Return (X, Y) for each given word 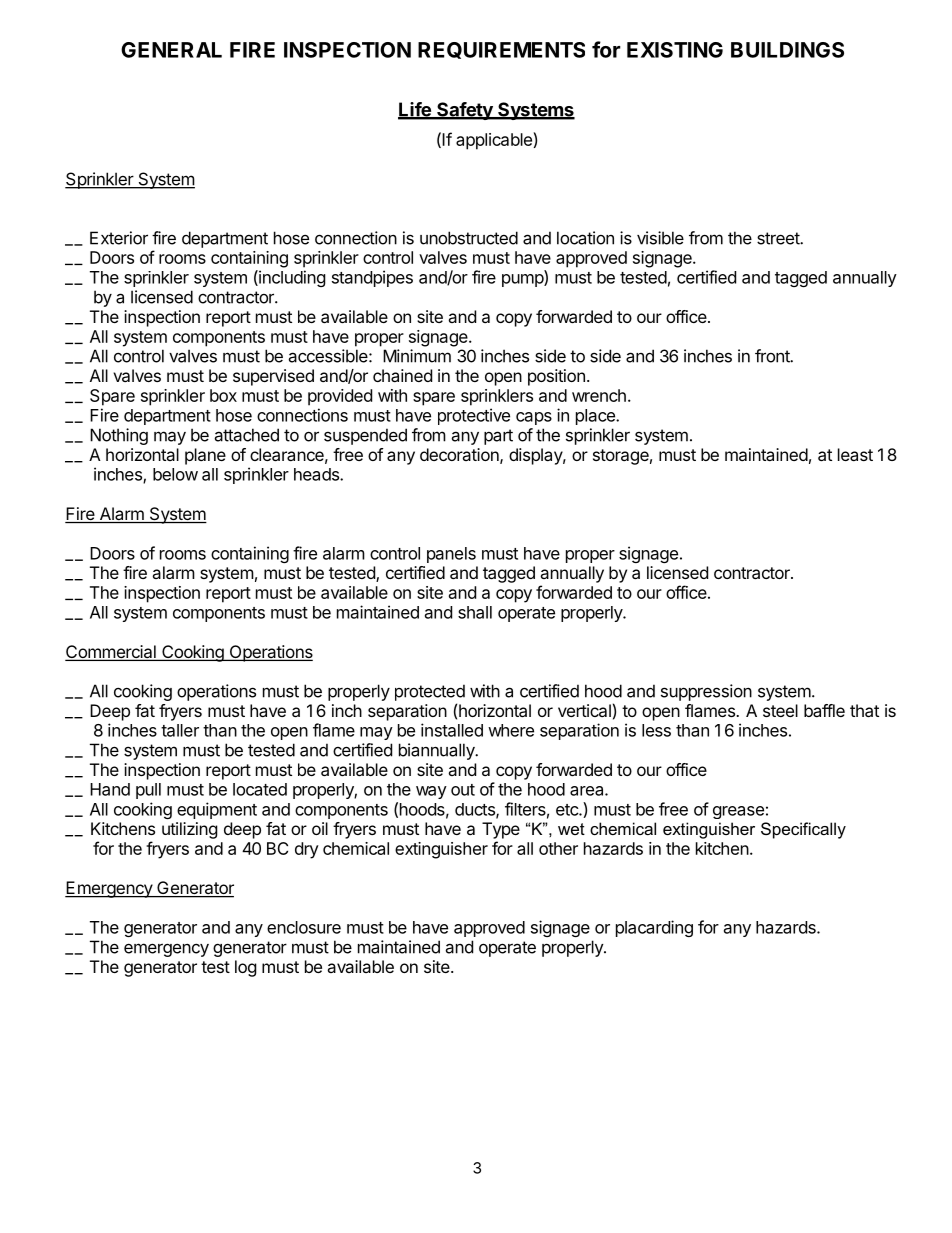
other (558, 848)
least (855, 454)
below (175, 474)
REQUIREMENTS (501, 50)
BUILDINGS (787, 50)
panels (451, 555)
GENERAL (171, 50)
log (246, 968)
